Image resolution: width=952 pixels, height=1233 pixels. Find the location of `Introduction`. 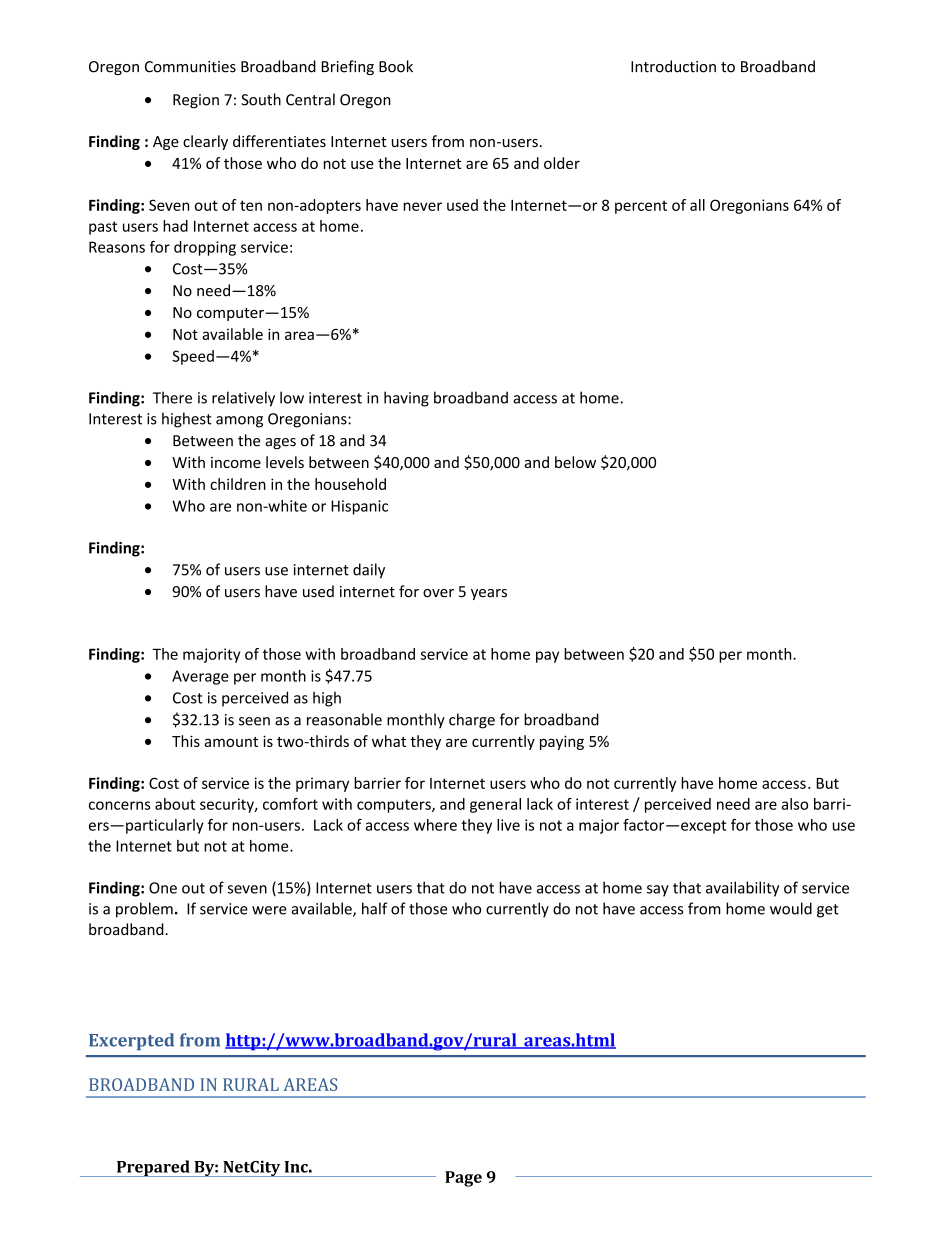

Introduction is located at coordinates (673, 66).
